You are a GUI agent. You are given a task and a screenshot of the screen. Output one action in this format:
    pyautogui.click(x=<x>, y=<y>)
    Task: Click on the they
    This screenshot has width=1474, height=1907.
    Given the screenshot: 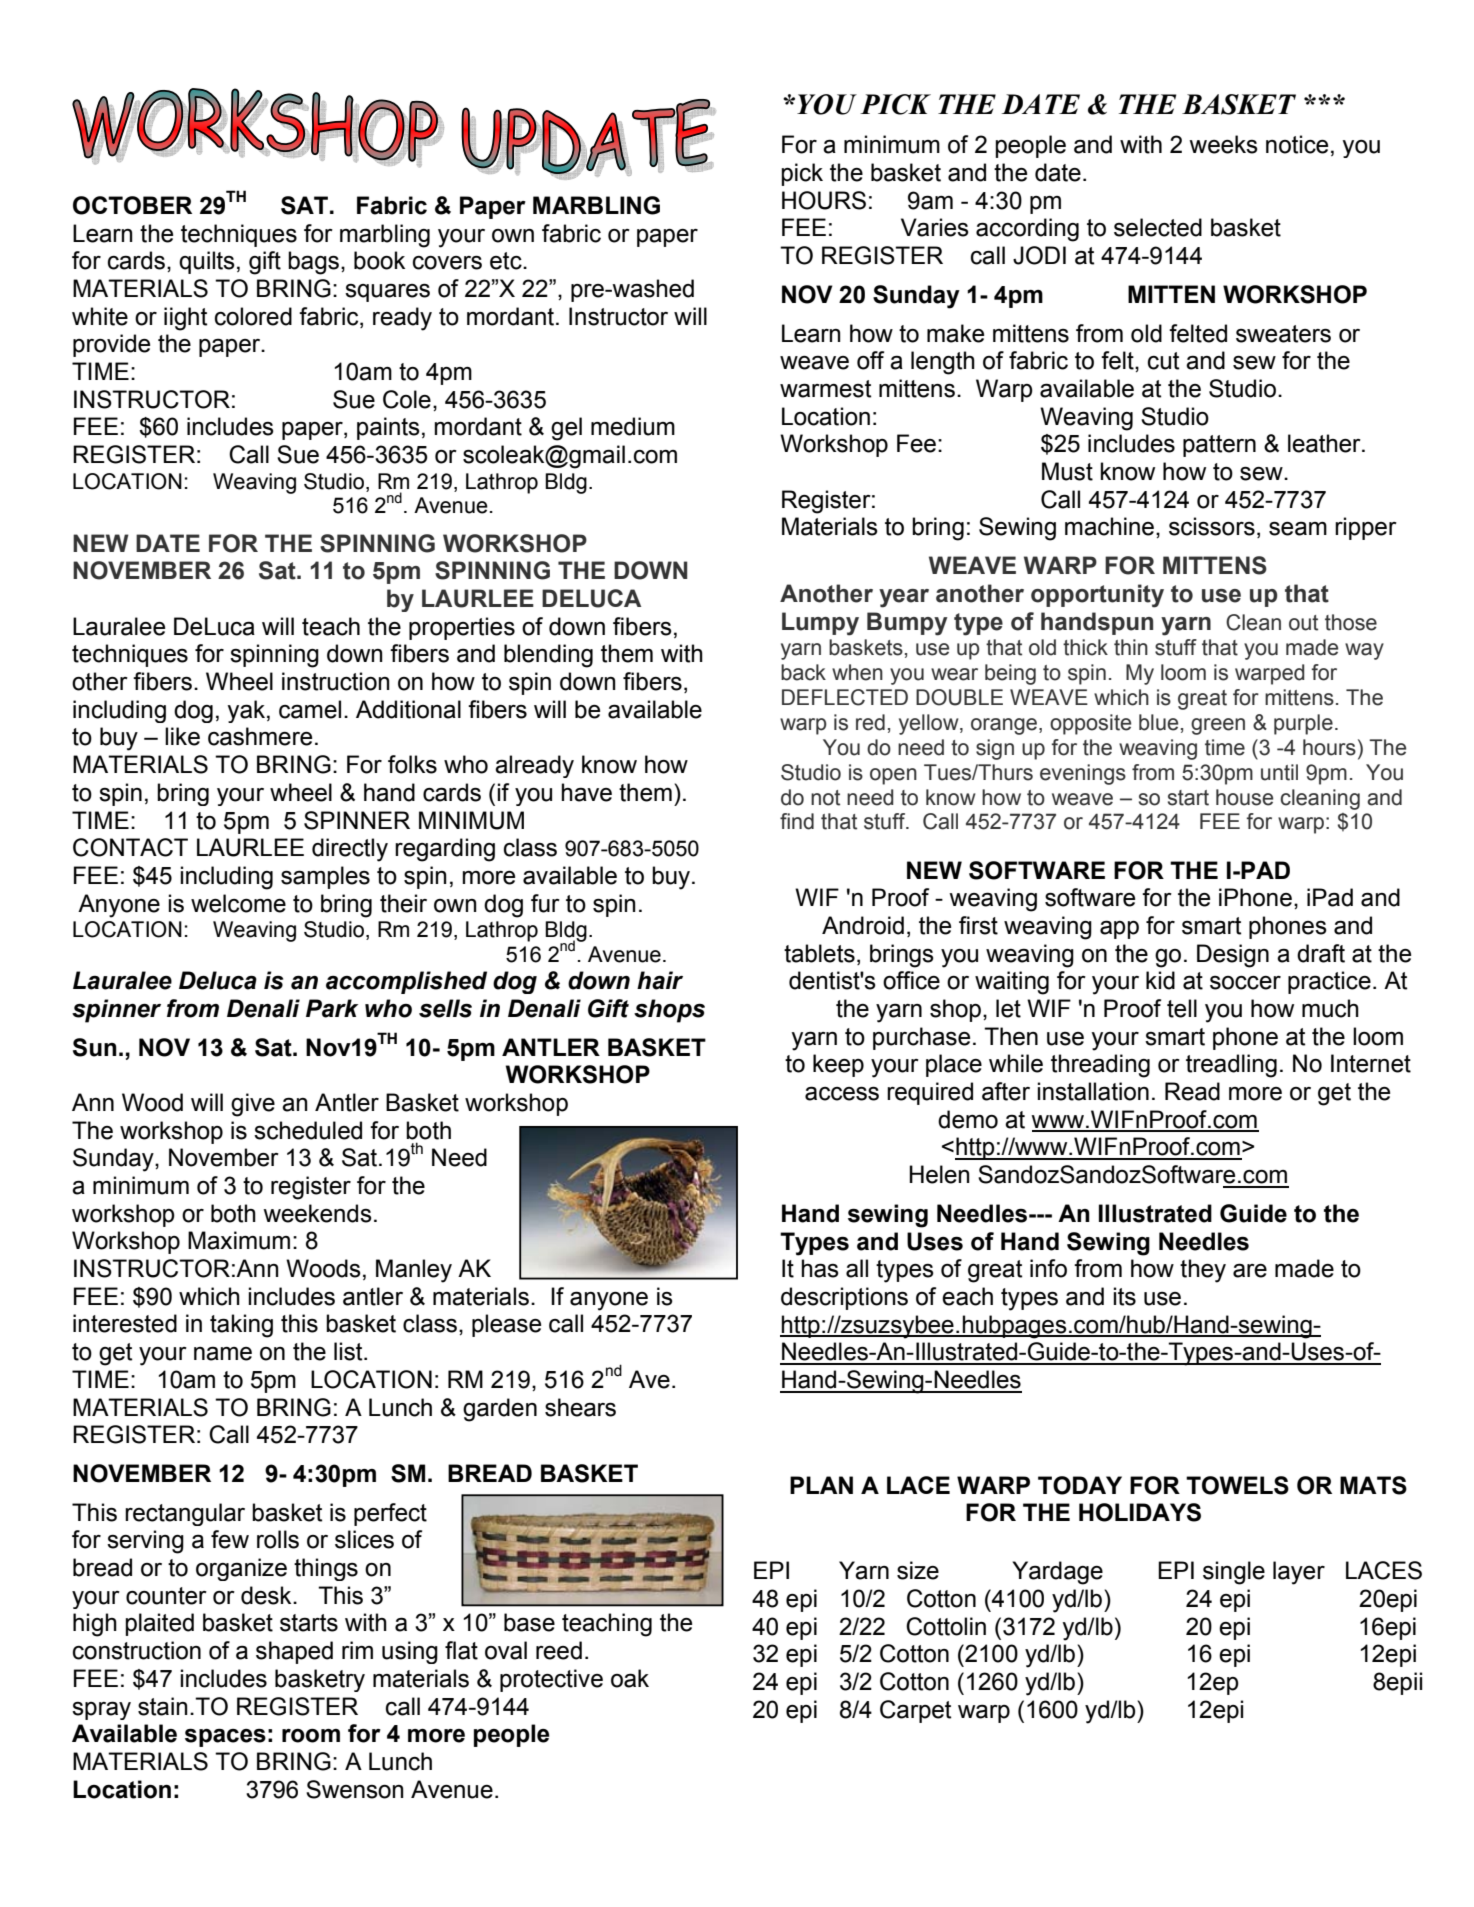 What is the action you would take?
    pyautogui.click(x=1203, y=1271)
